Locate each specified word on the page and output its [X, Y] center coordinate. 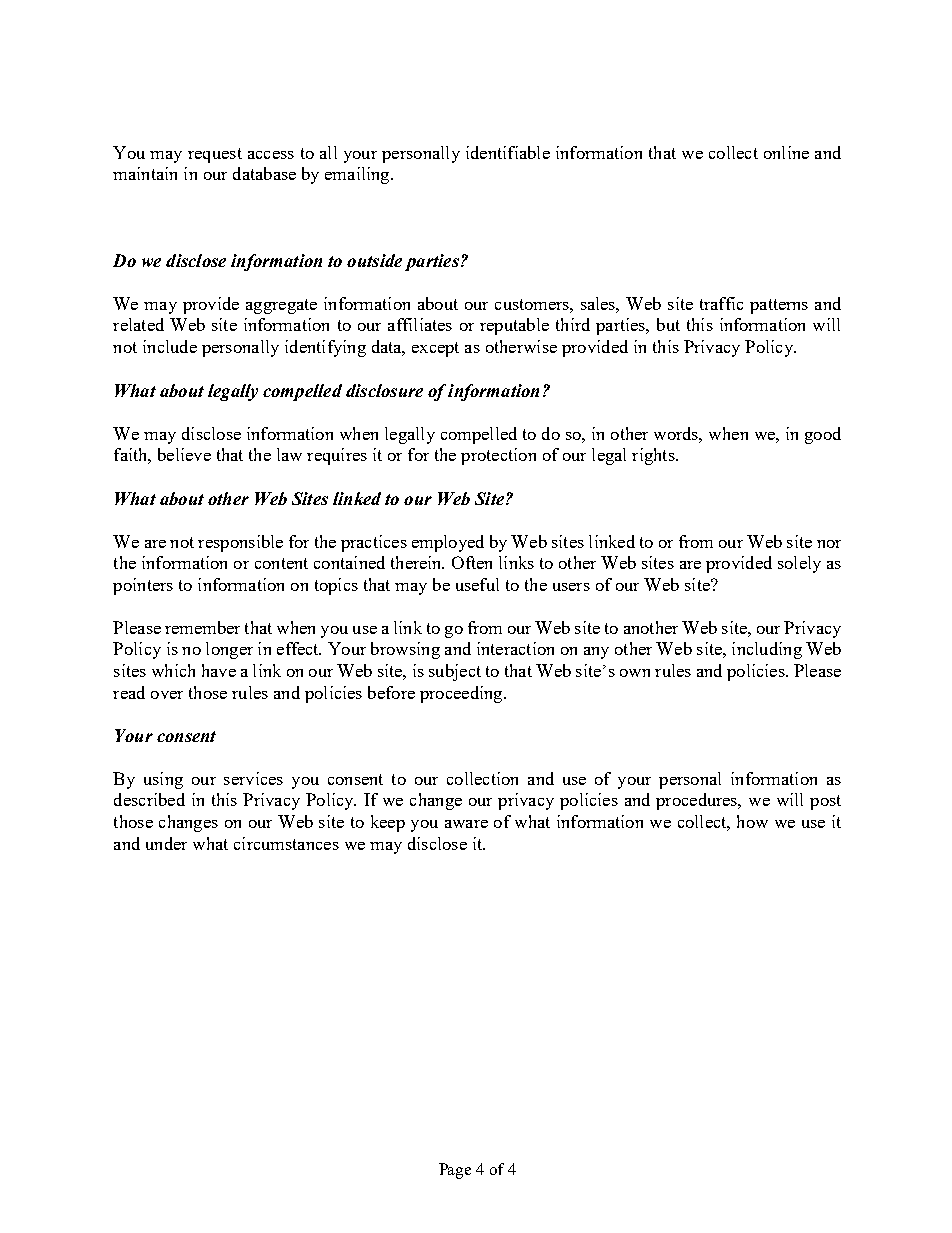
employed [448, 543]
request [215, 155]
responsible [240, 543]
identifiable [508, 152]
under [166, 843]
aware [466, 824]
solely [799, 564]
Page [455, 1171]
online [786, 152]
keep [388, 823]
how [752, 821]
